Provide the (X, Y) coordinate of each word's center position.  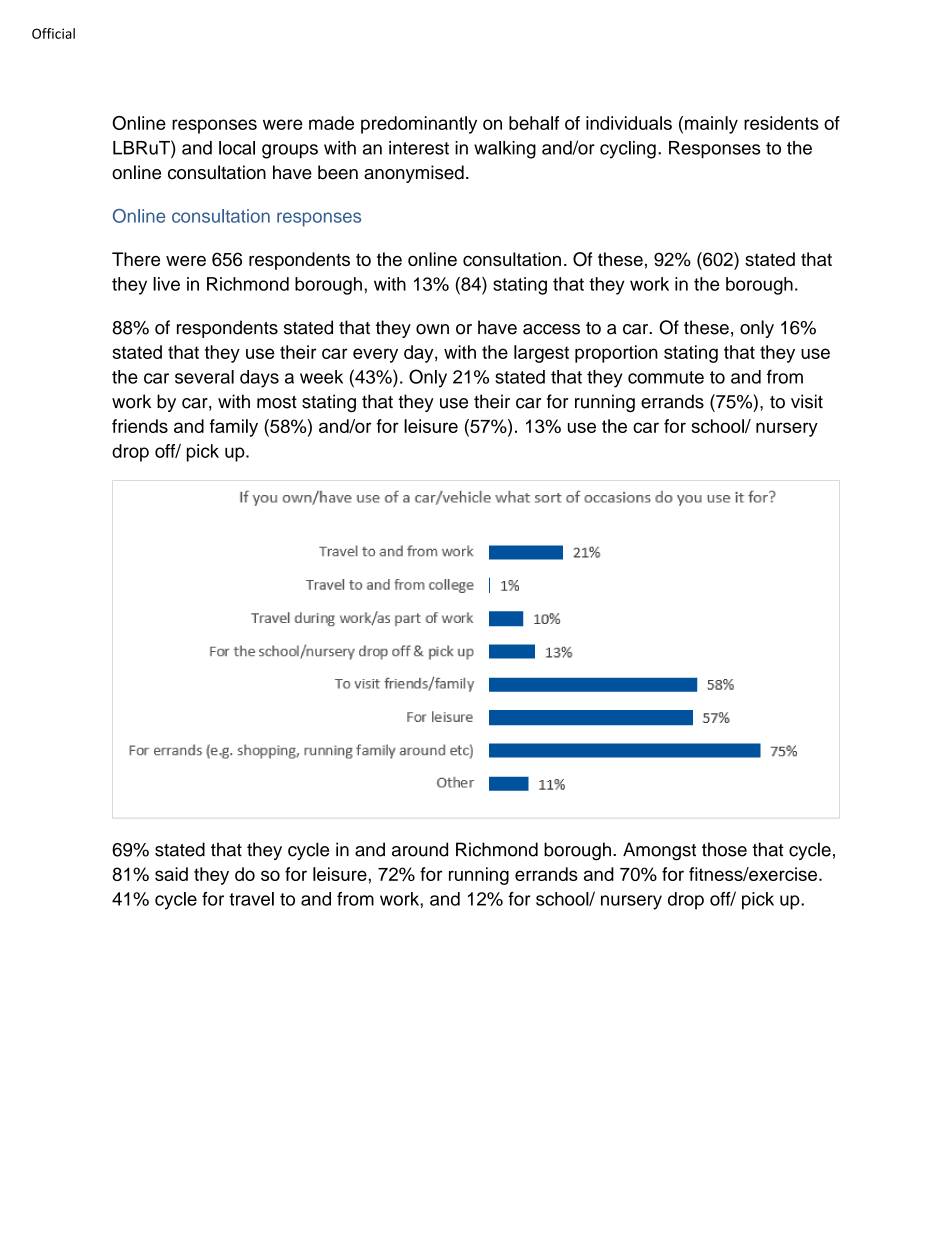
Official (53, 33)
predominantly (419, 125)
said (171, 874)
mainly (711, 125)
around (420, 849)
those (724, 849)
